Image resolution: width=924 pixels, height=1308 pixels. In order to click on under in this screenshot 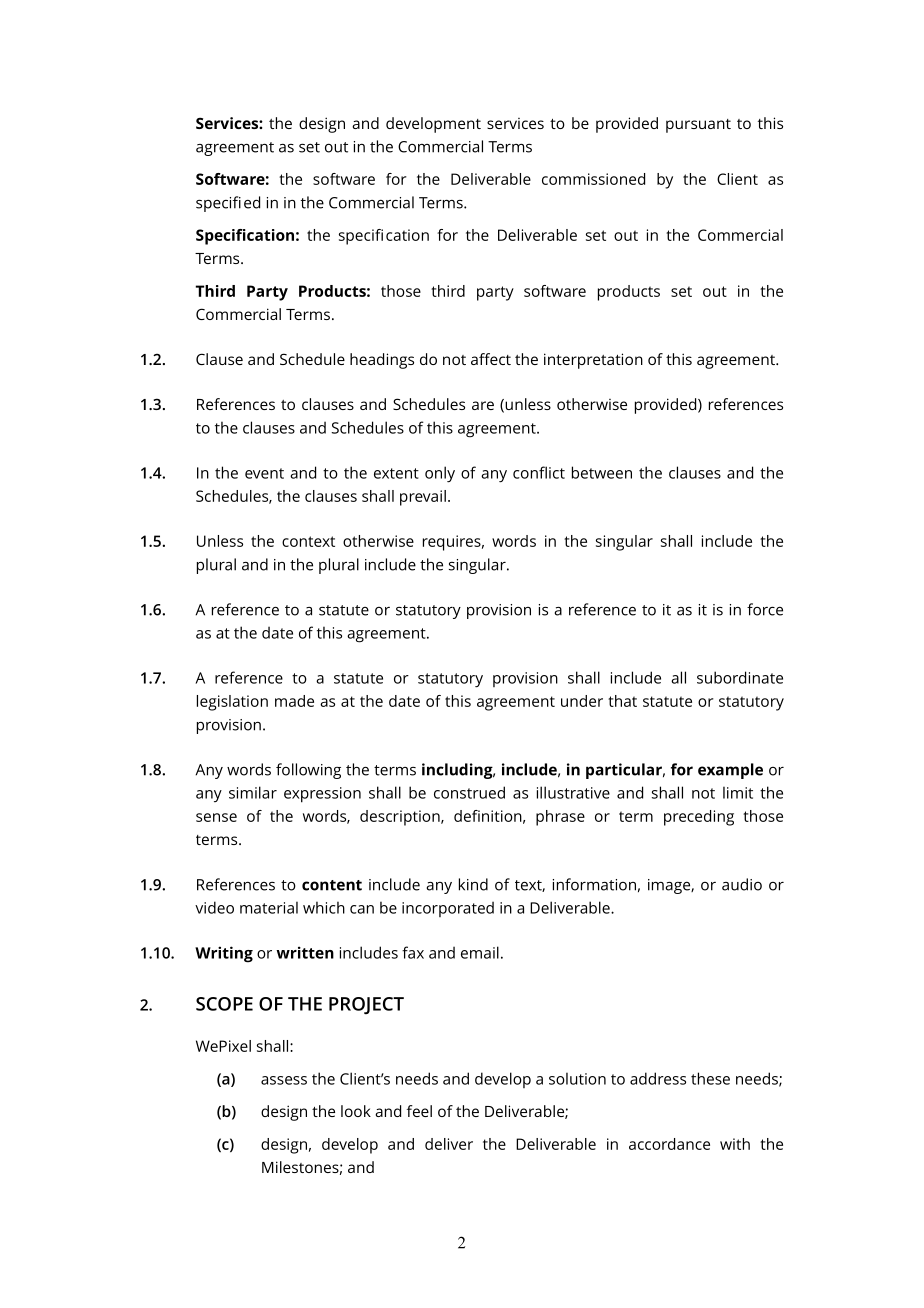, I will do `click(582, 701)`.
